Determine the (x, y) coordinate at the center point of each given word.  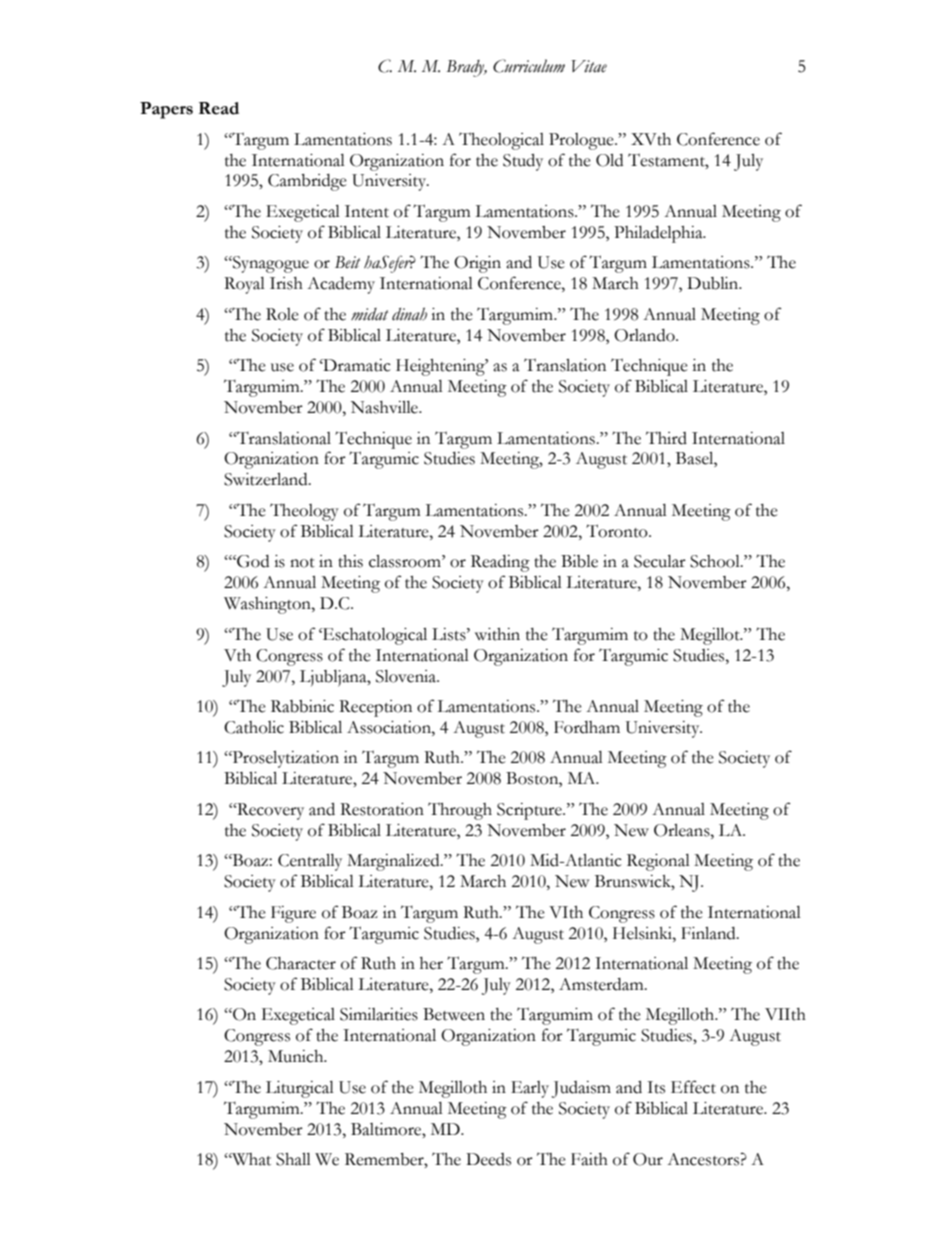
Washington (268, 605)
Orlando (645, 335)
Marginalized (394, 862)
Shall (293, 1159)
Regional (658, 862)
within (497, 634)
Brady (466, 68)
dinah (409, 314)
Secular (660, 561)
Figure (293, 914)
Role (282, 314)
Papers (166, 110)
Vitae (589, 66)
